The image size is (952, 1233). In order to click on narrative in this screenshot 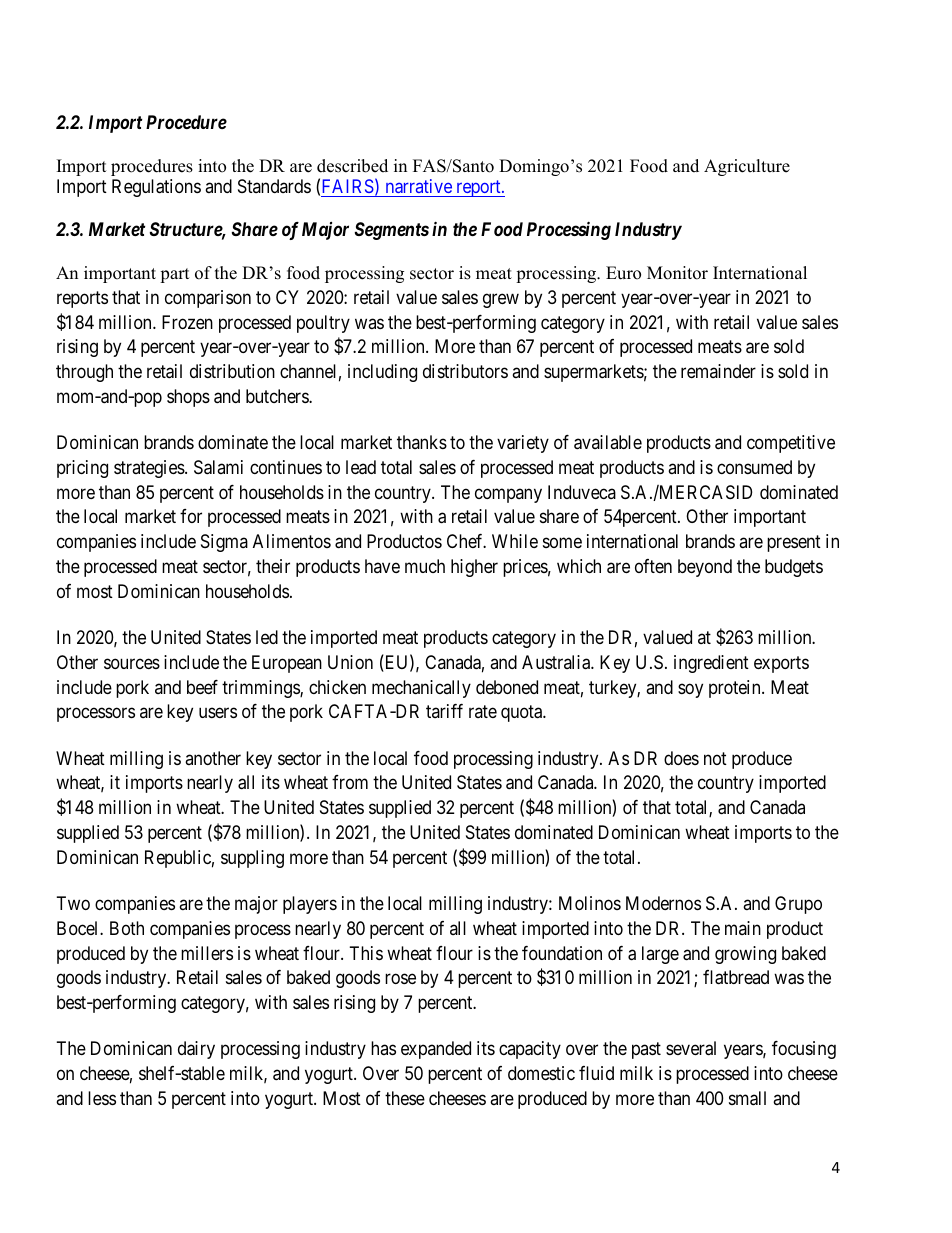, I will do `click(419, 186)`.
